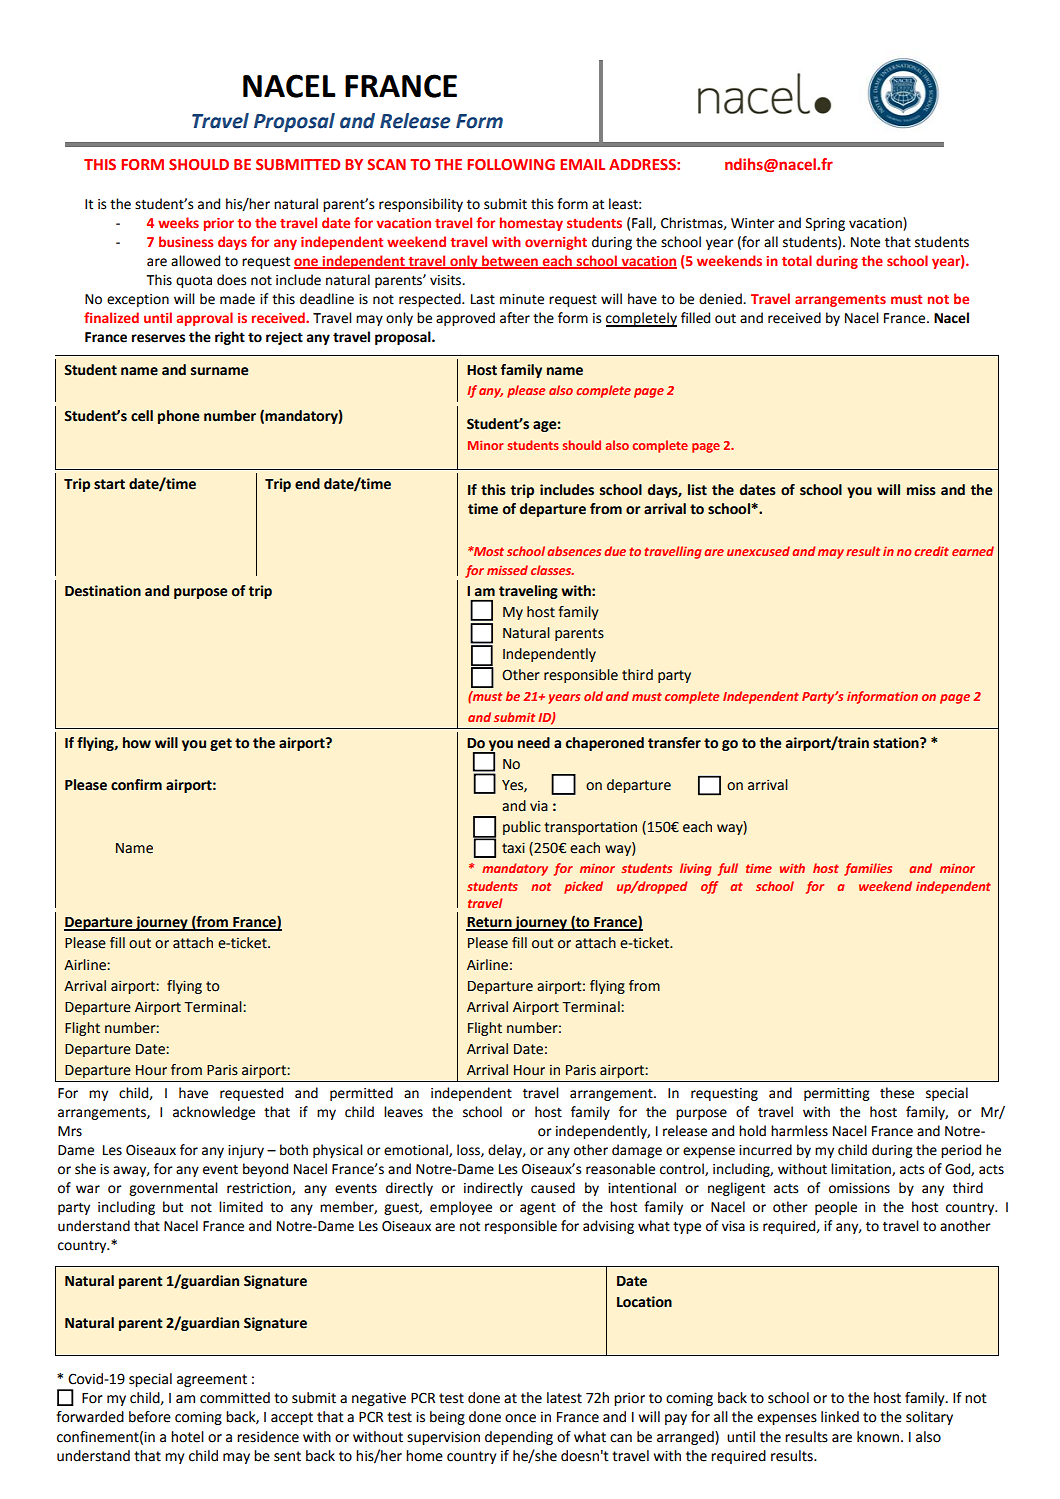  I want to click on FOLLOWING, so click(511, 164).
